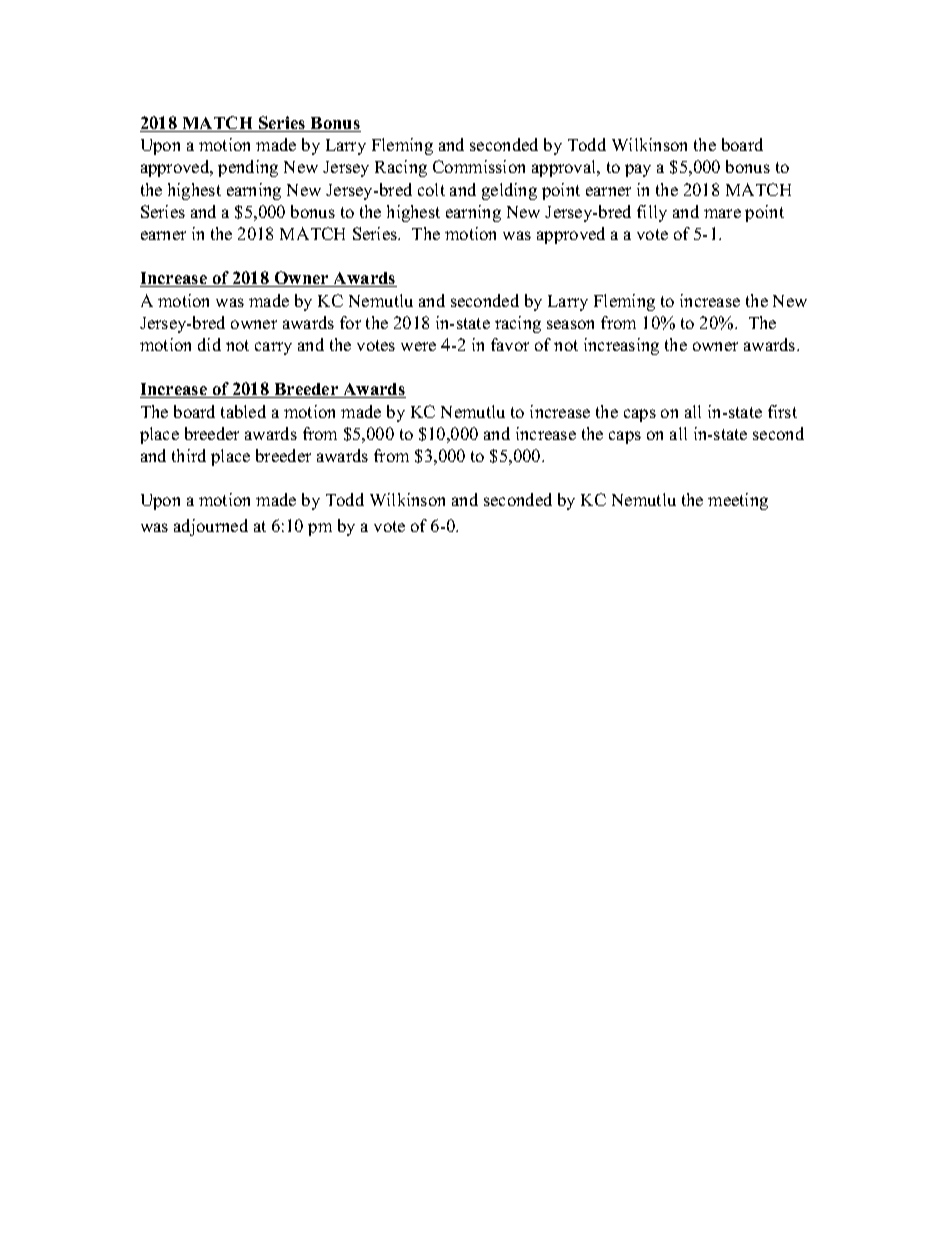  What do you see at coordinates (248, 168) in the image?
I see `pending` at bounding box center [248, 168].
